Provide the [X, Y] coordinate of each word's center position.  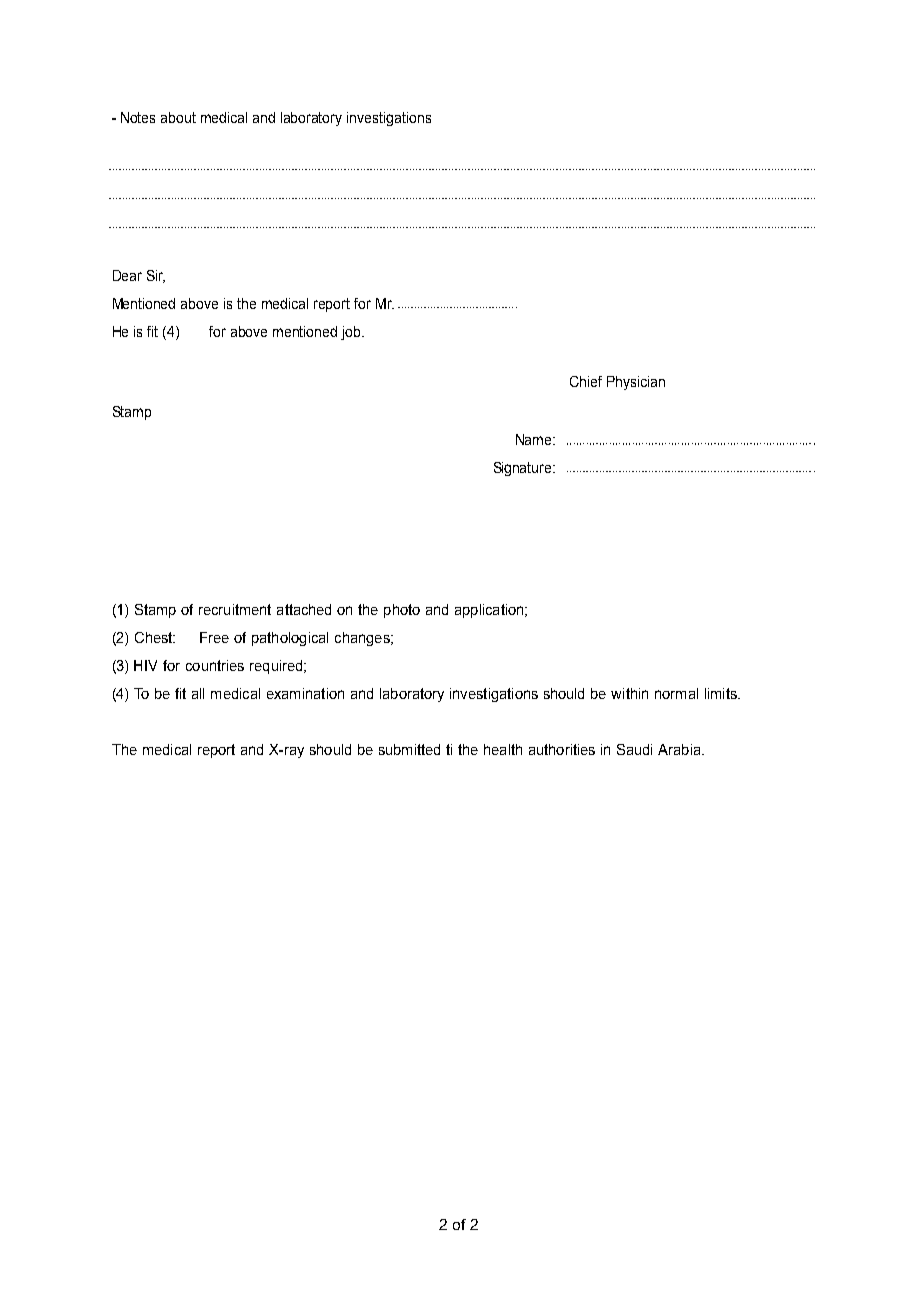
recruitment [235, 609]
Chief [586, 381]
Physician [636, 383]
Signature [524, 469]
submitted [409, 749]
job [352, 333]
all [198, 693]
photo [402, 611]
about [178, 117]
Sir [156, 276]
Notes [138, 117]
